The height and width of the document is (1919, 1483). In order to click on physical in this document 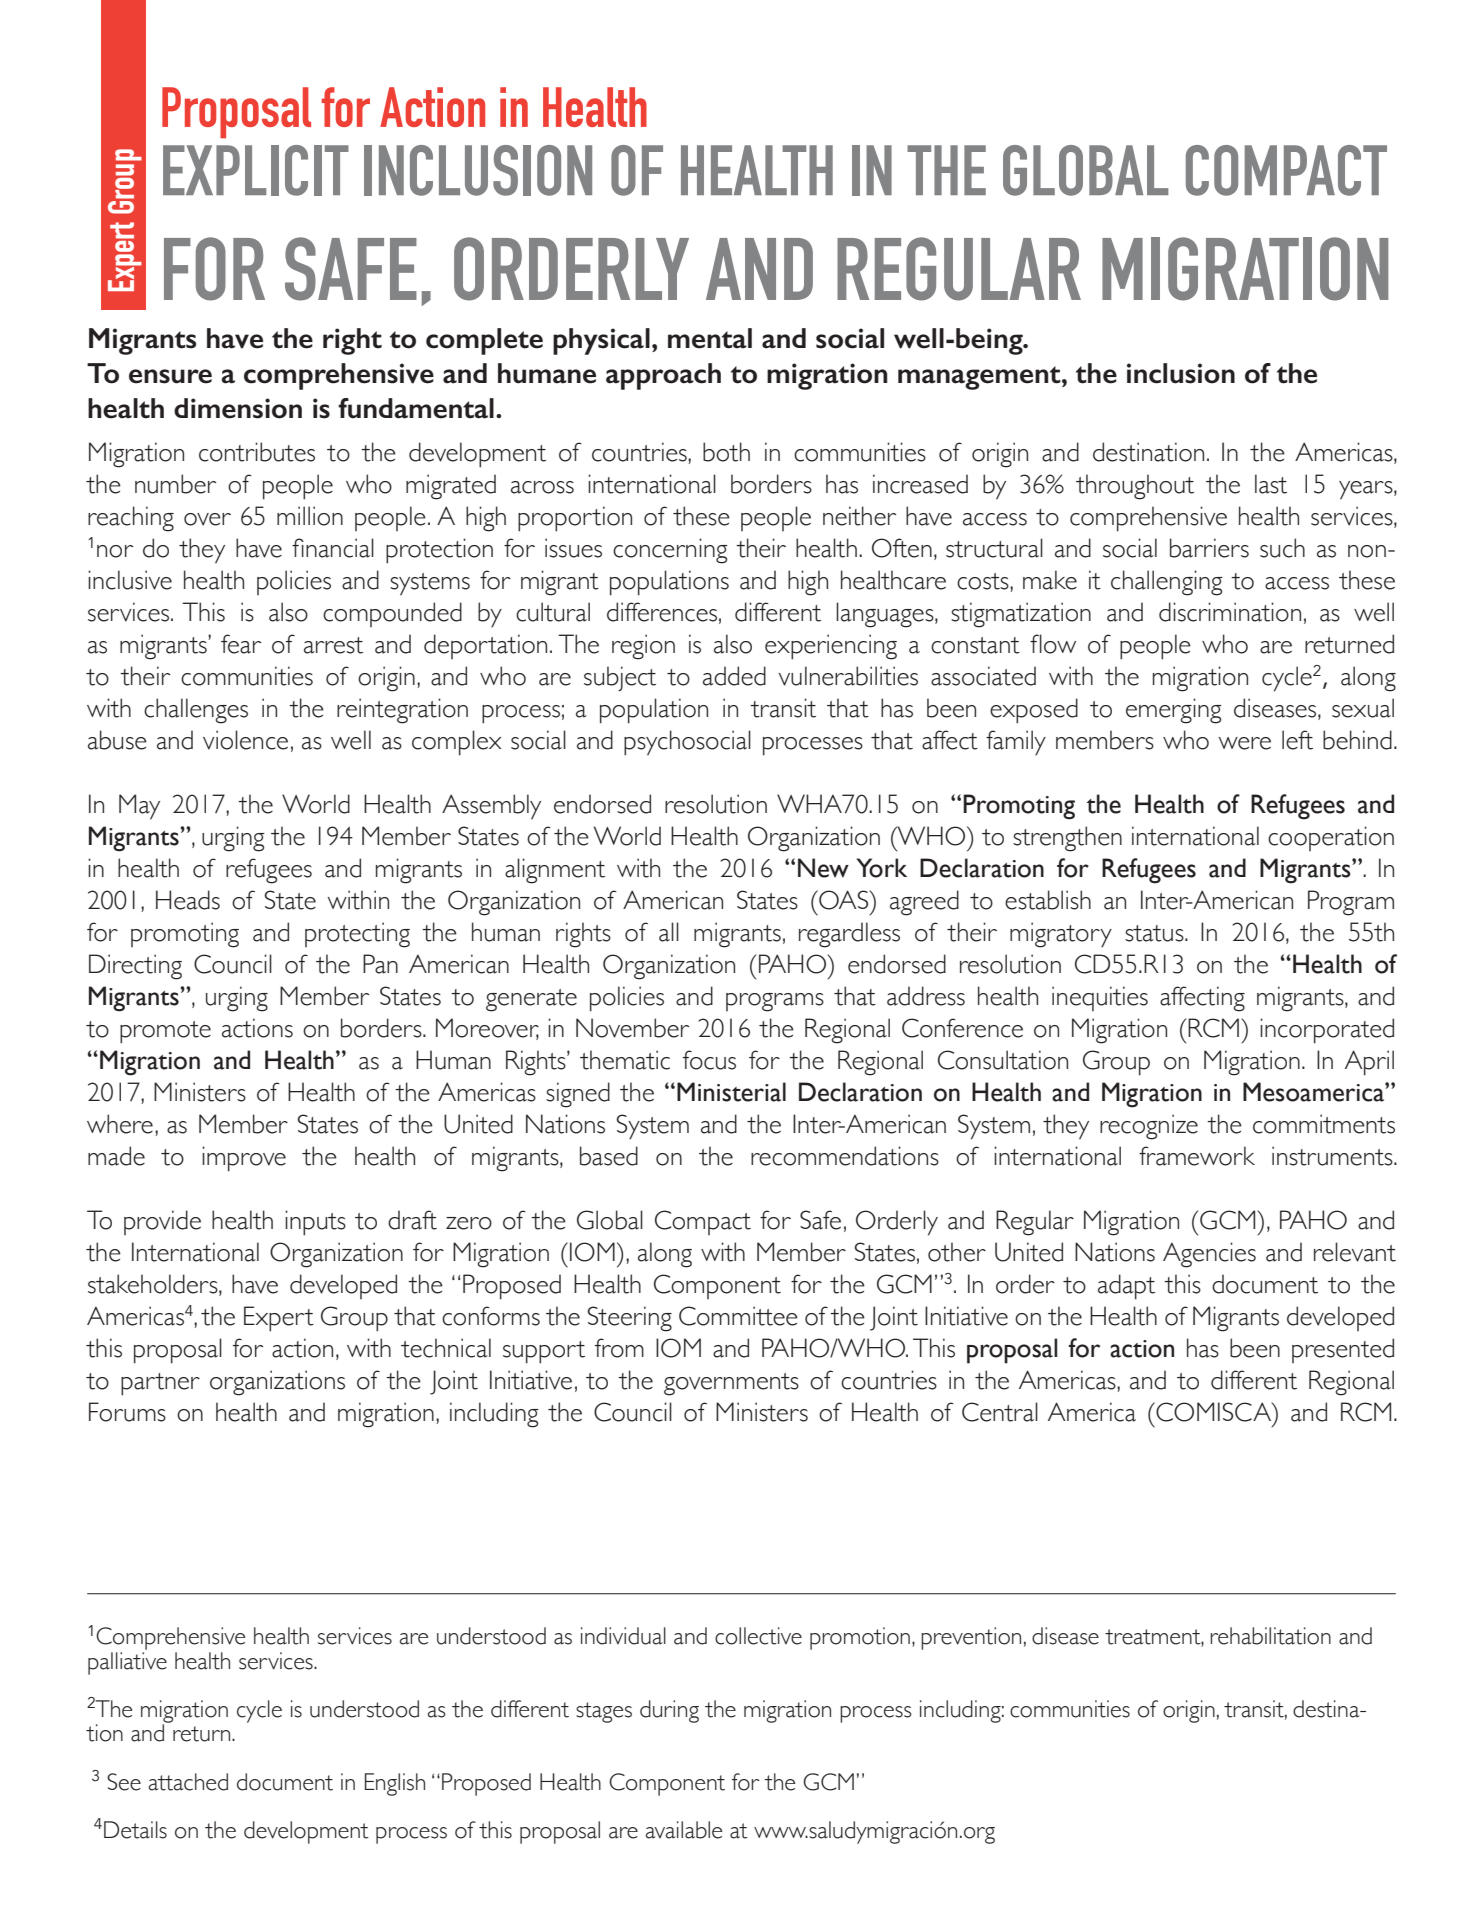, I will do `click(601, 341)`.
